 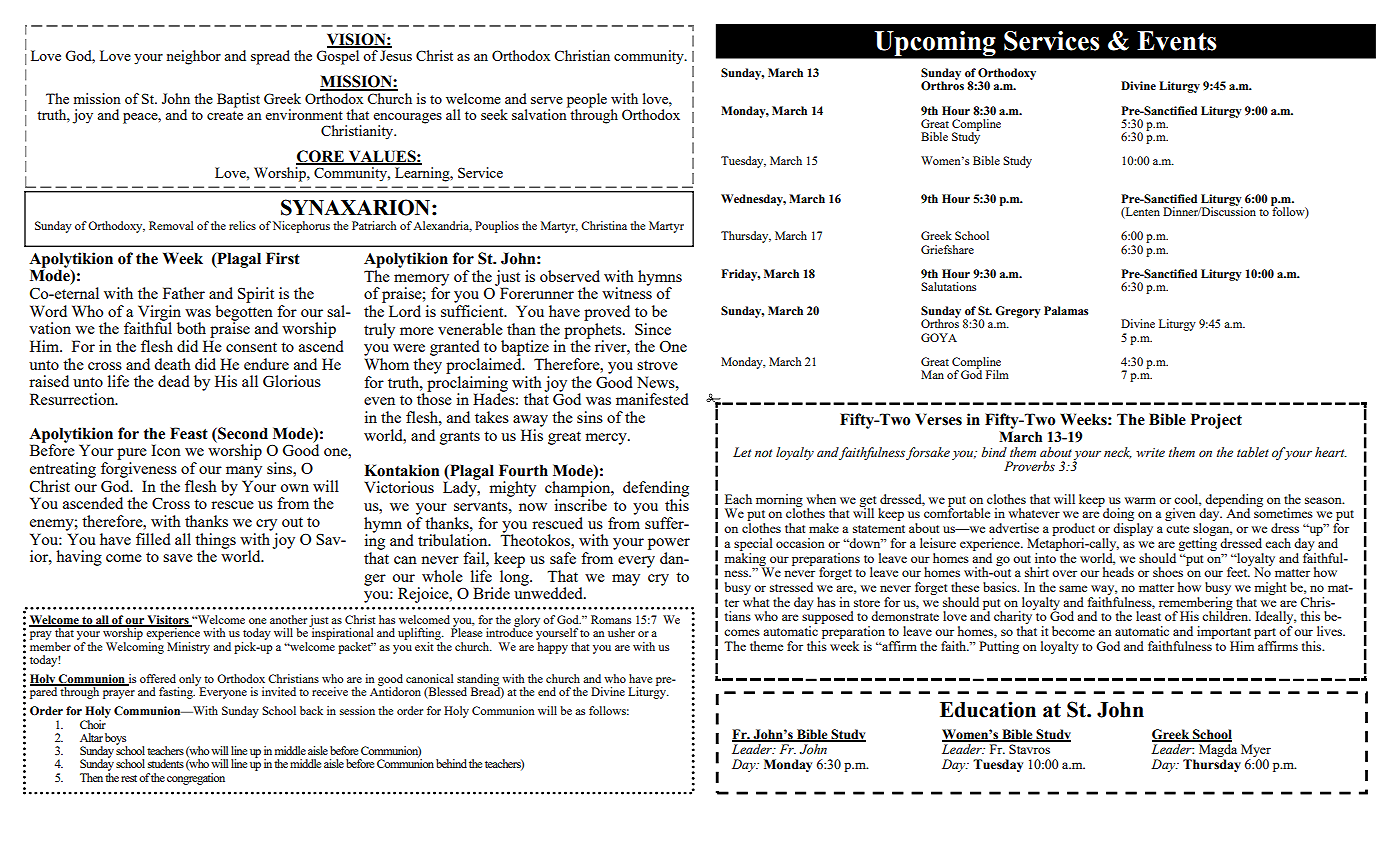 What do you see at coordinates (494, 114) in the screenshot?
I see `seek` at bounding box center [494, 114].
